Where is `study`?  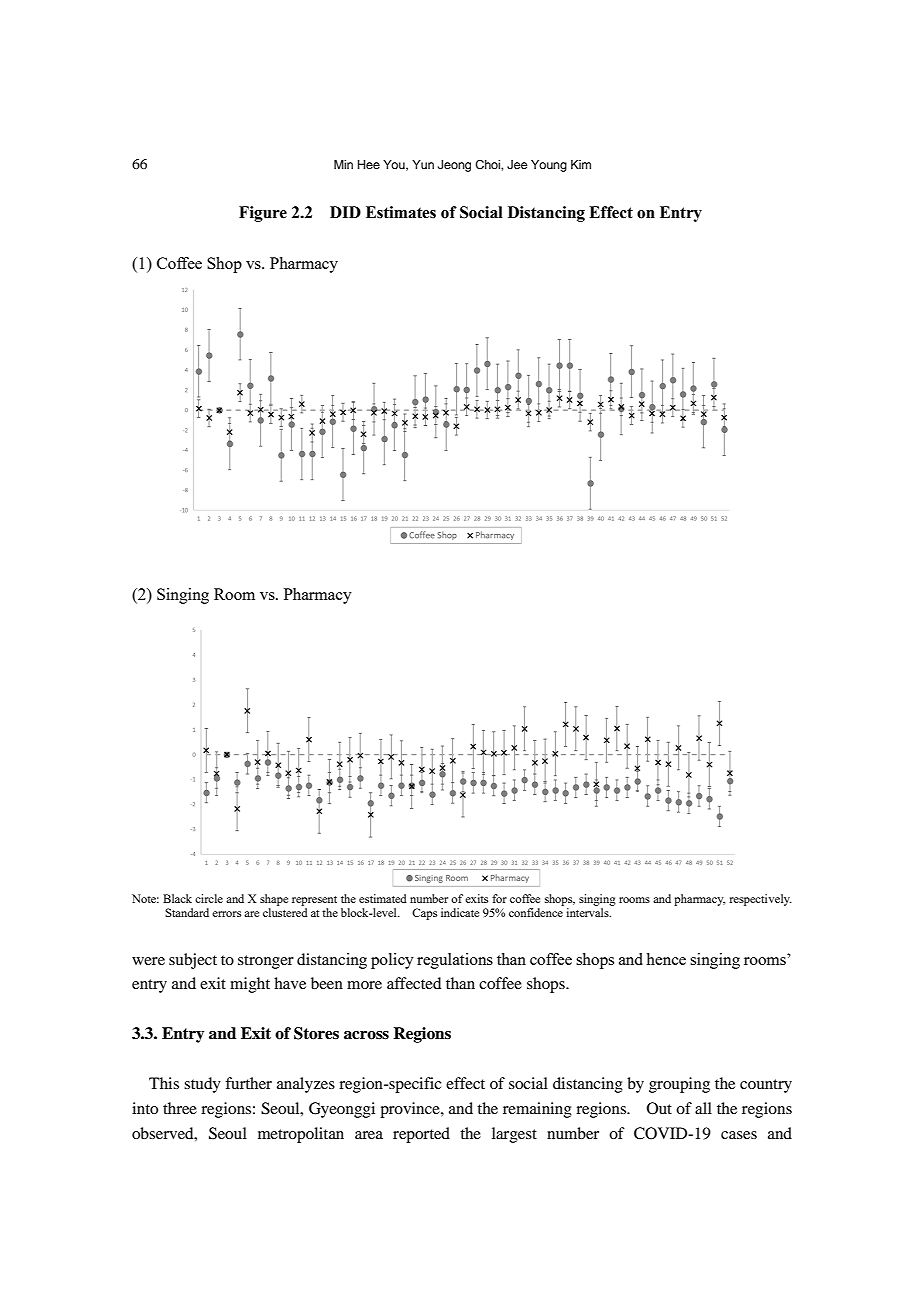 study is located at coordinates (202, 1085).
